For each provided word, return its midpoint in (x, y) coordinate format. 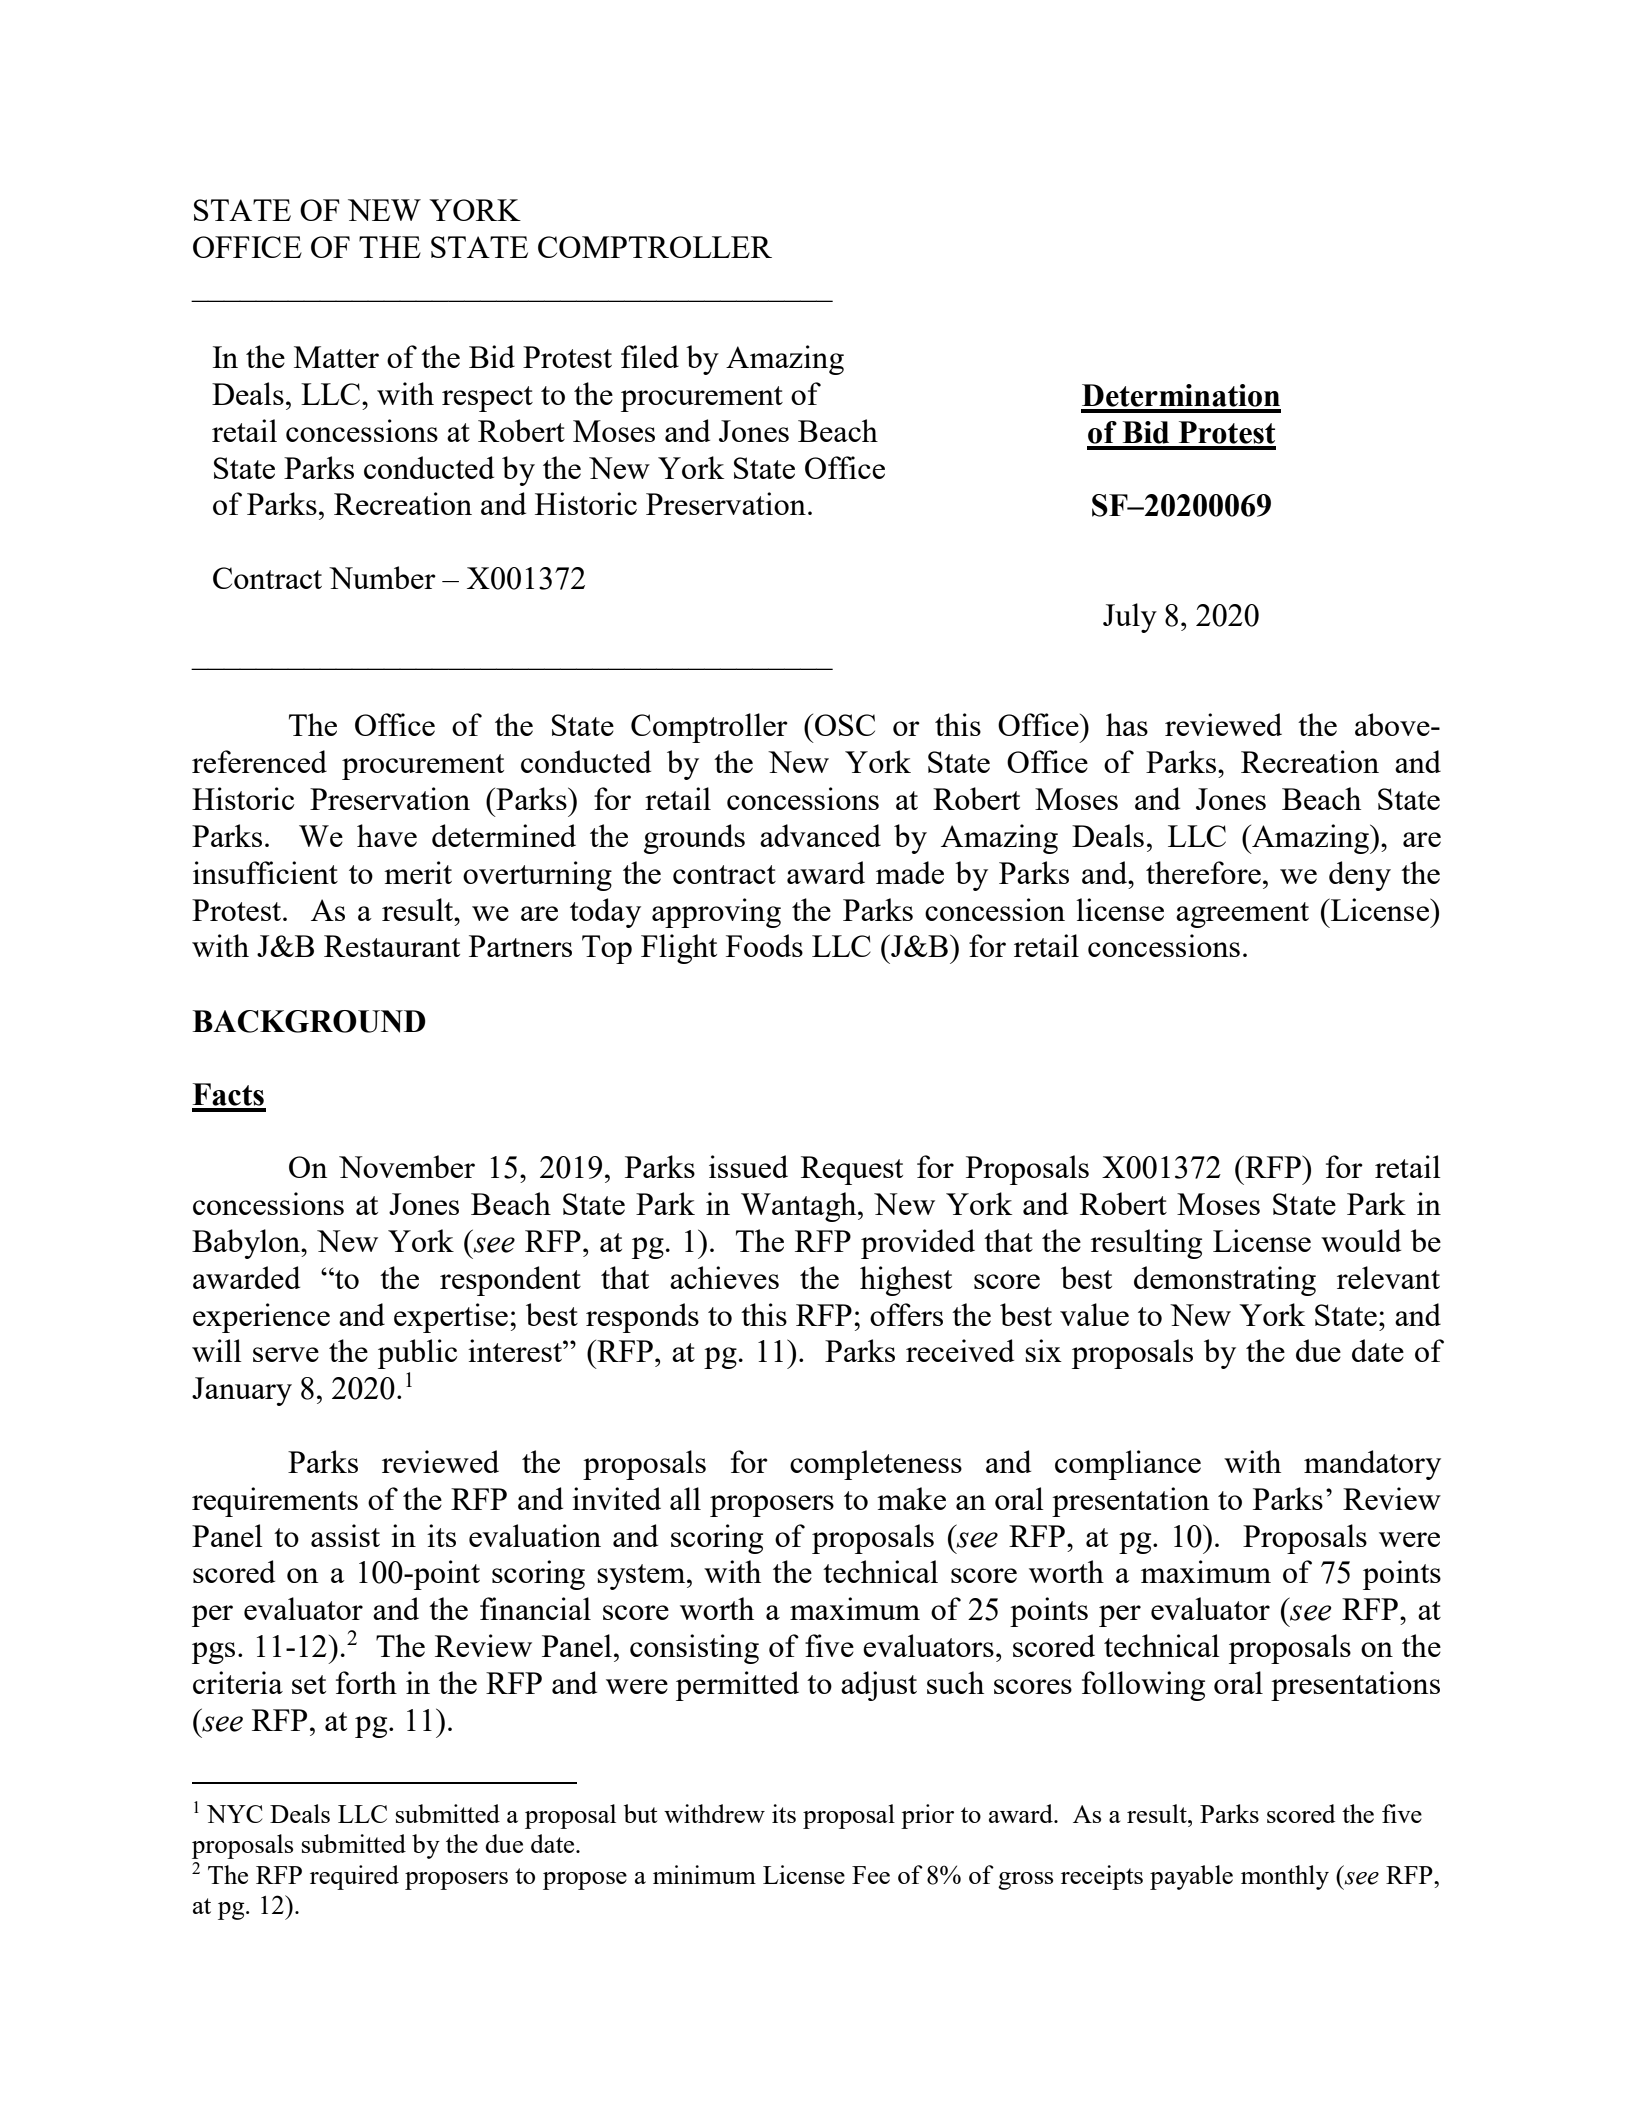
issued (748, 1166)
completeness (876, 1465)
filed (650, 356)
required (354, 1877)
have (387, 835)
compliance (1128, 1465)
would (1361, 1240)
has (1127, 724)
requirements (275, 1502)
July (1130, 618)
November (407, 1166)
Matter (336, 357)
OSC (845, 725)
